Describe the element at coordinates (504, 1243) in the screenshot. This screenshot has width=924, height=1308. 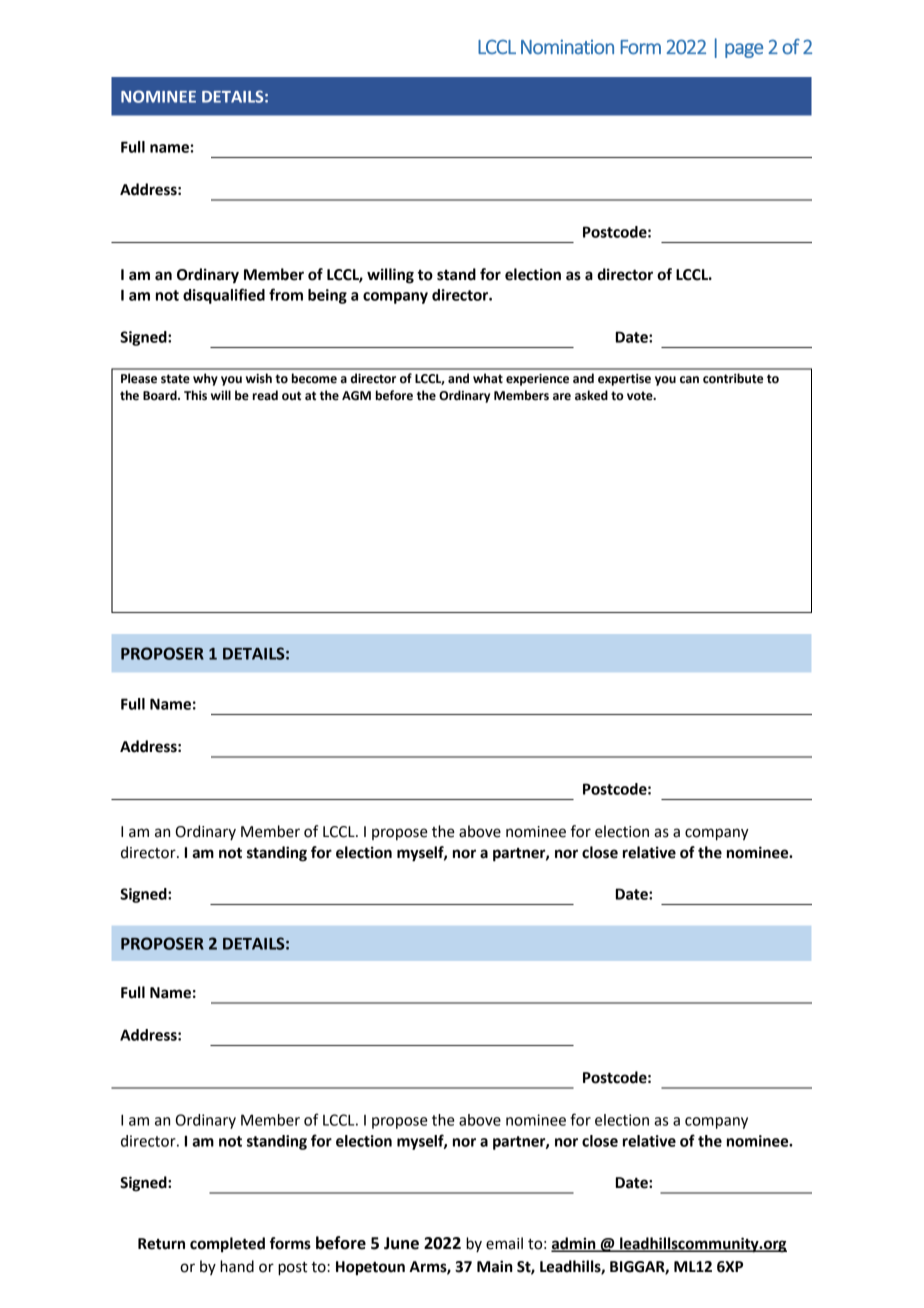
I see `email` at that location.
